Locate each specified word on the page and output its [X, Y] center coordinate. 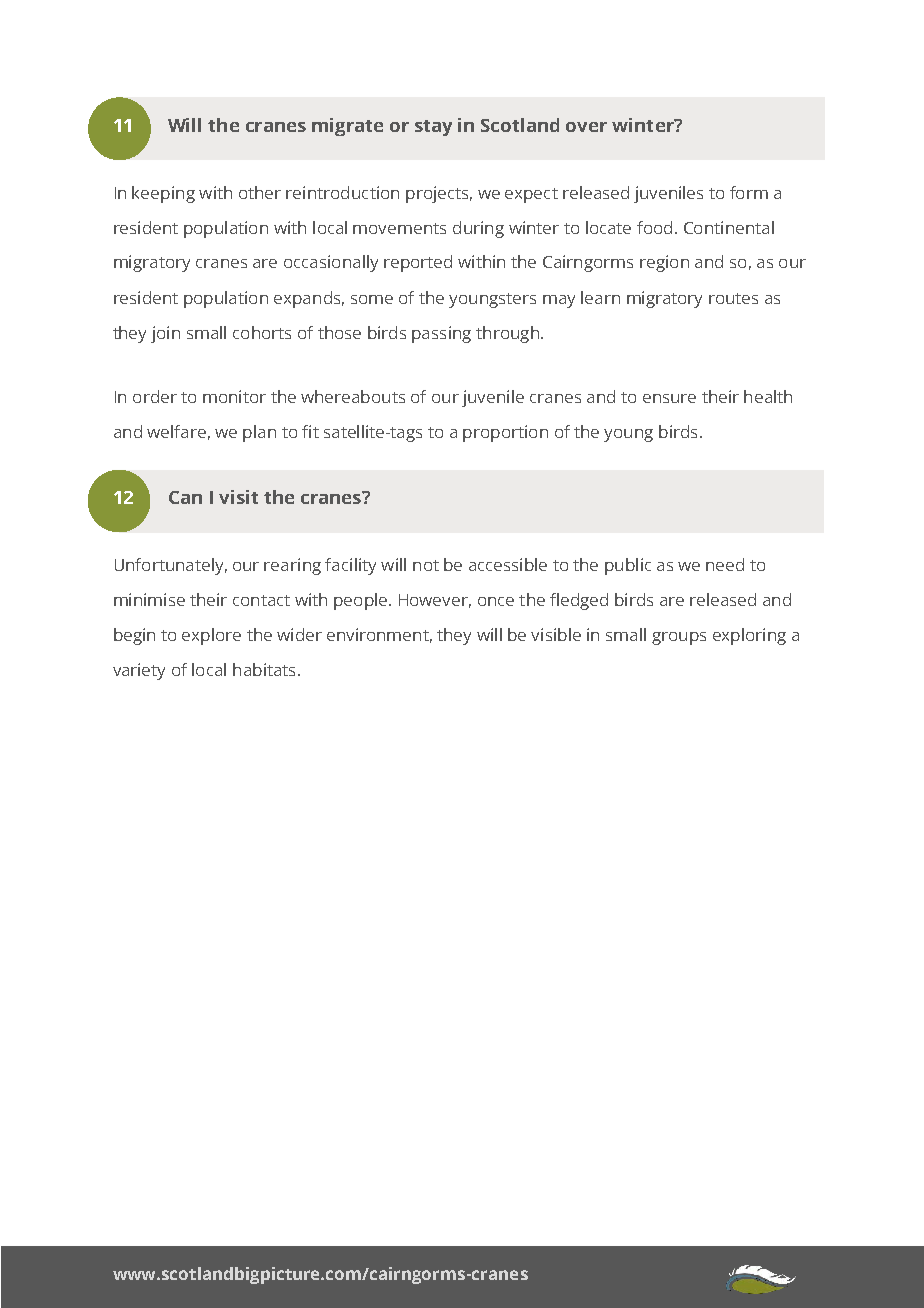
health [768, 396]
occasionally [331, 263]
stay [433, 128]
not [426, 565]
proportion [505, 433]
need [725, 564]
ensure [669, 398]
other [260, 192]
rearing [292, 566]
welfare [176, 431]
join [165, 334]
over [586, 127]
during [478, 229]
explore [211, 636]
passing [441, 334]
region [664, 263]
